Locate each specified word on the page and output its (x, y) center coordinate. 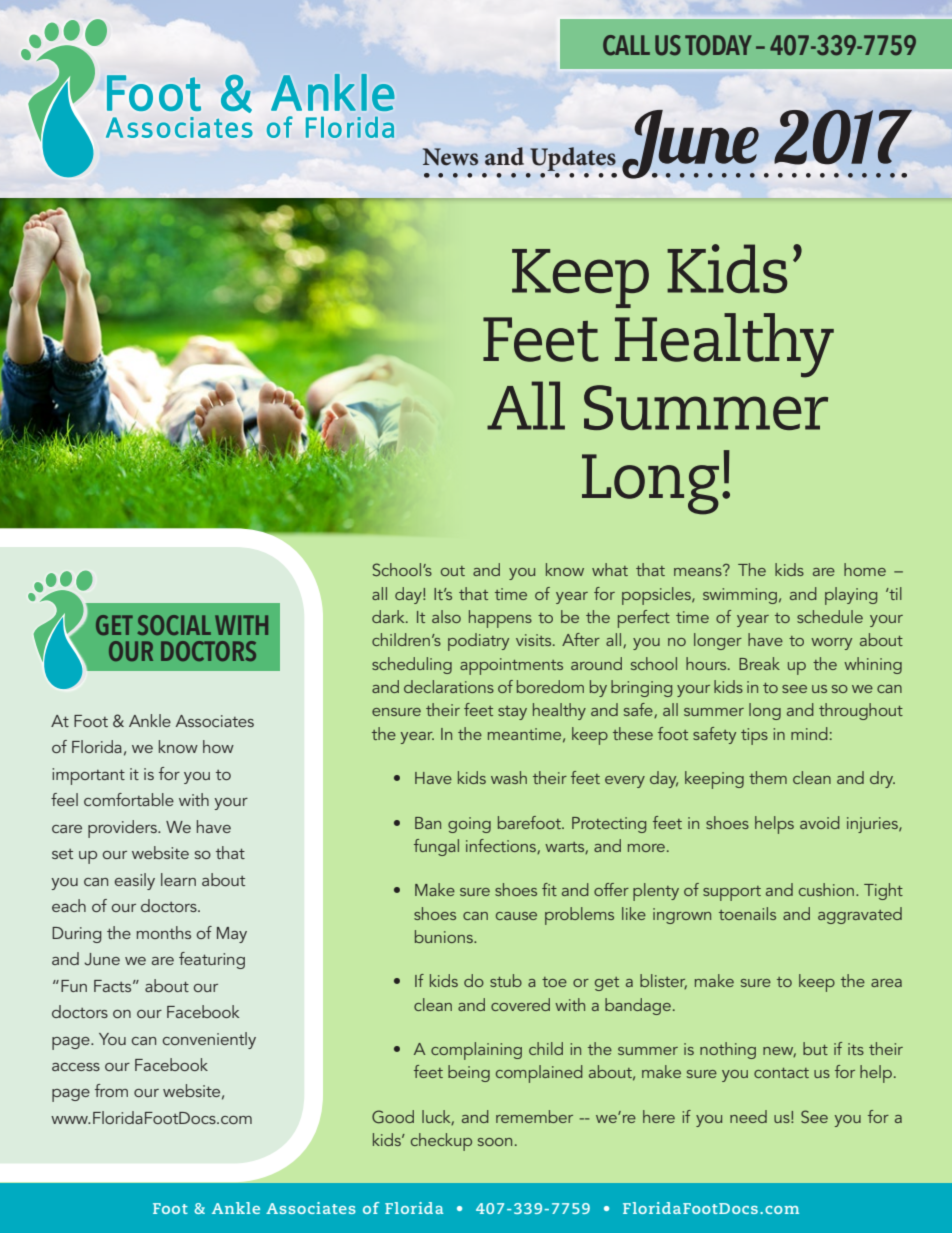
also (446, 616)
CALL (626, 45)
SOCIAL (174, 625)
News (450, 157)
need (748, 1116)
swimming (740, 596)
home (865, 569)
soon (495, 1142)
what (610, 569)
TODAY (718, 45)
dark (389, 616)
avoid (820, 822)
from (111, 1090)
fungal (436, 847)
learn (178, 879)
